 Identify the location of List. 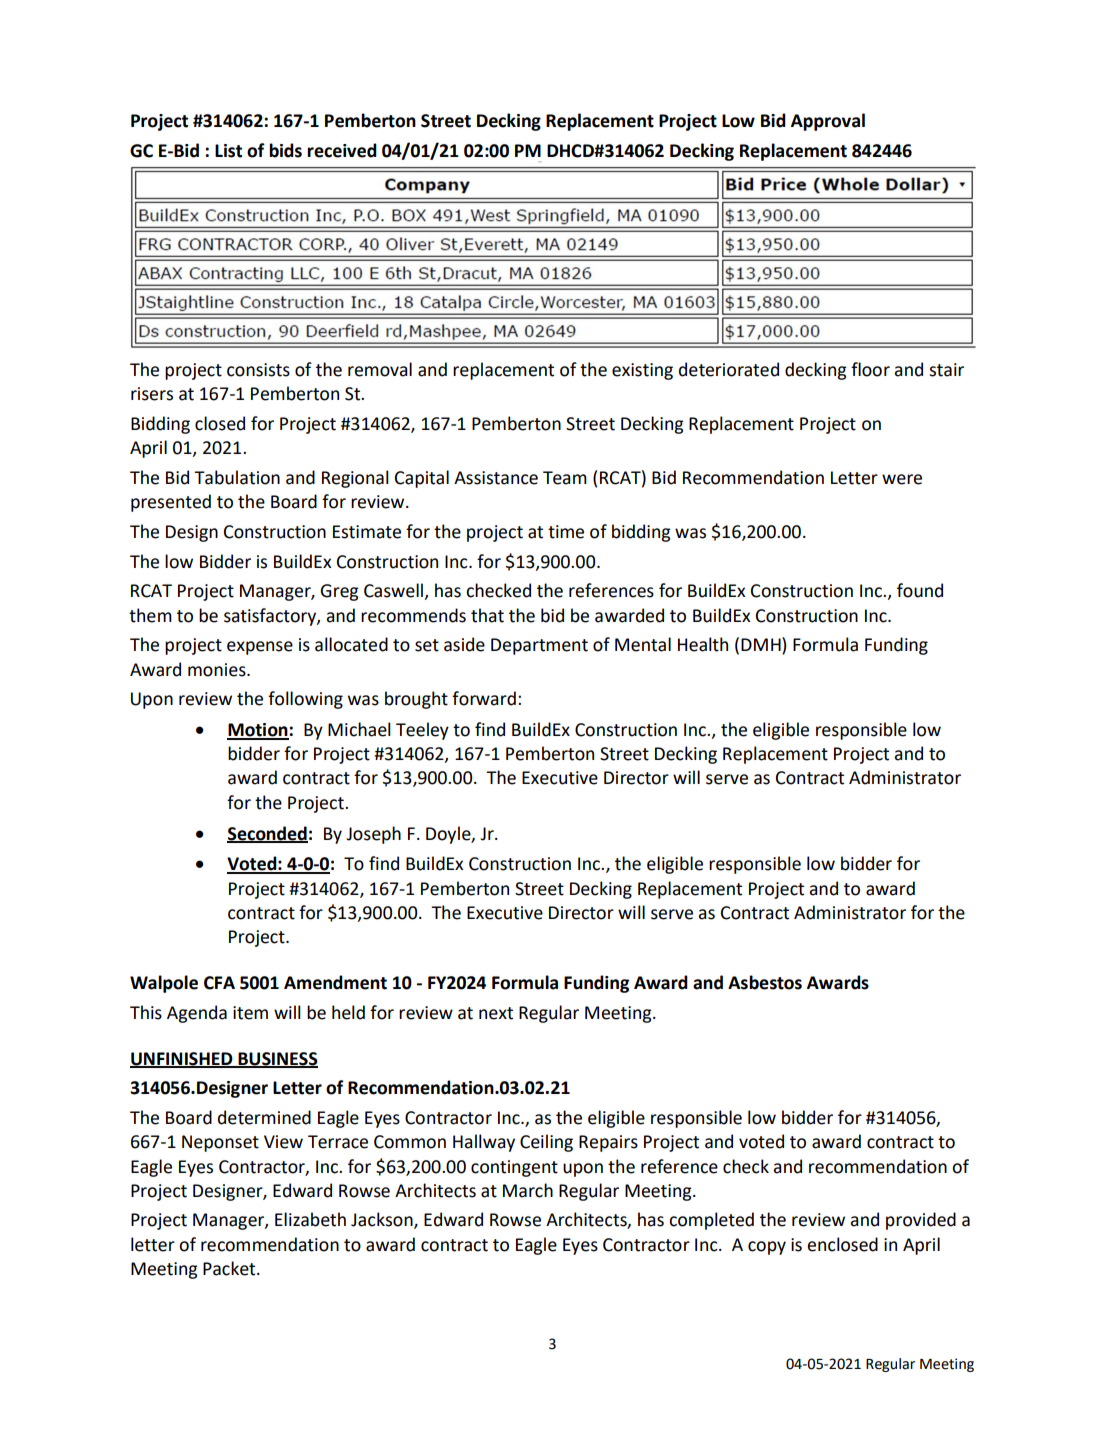
(228, 151).
